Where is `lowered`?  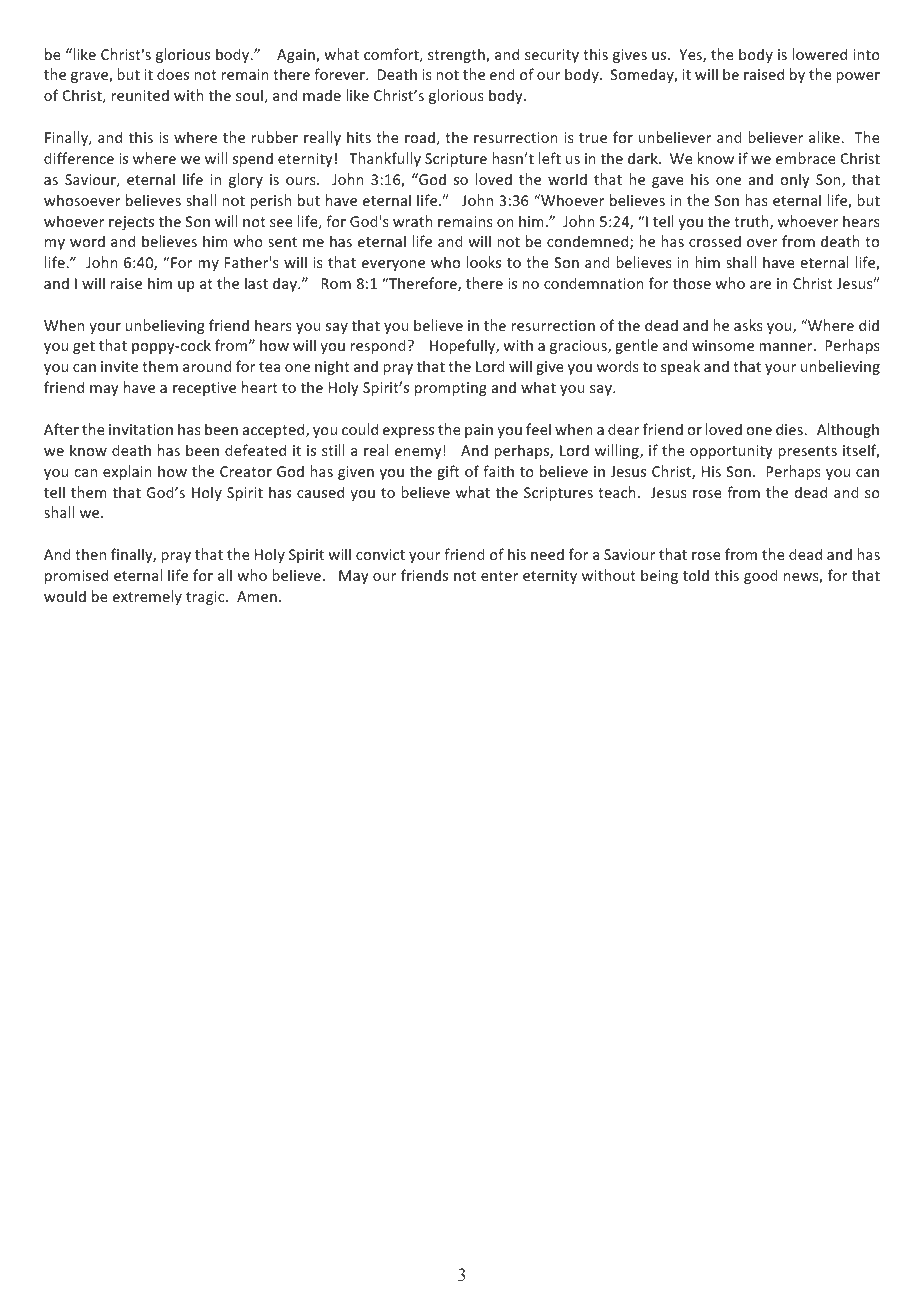
lowered is located at coordinates (819, 54).
